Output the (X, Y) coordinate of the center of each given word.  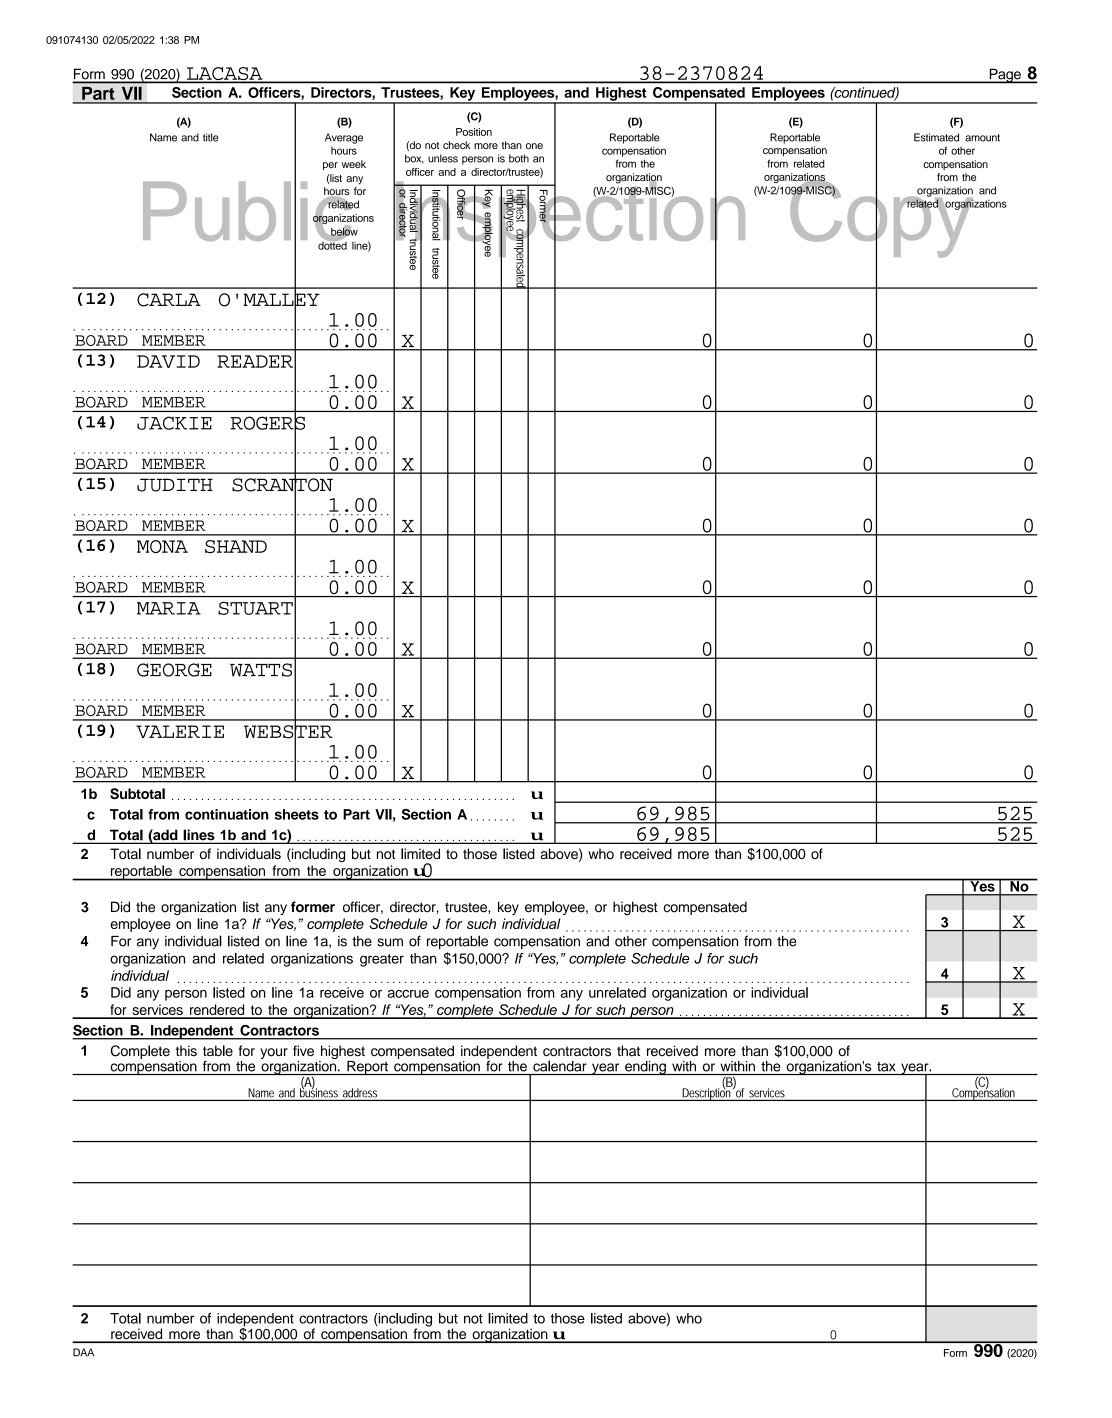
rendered (217, 1011)
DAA (83, 1352)
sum (390, 942)
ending (645, 1068)
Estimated (936, 137)
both (519, 158)
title (210, 137)
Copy (882, 218)
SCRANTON (282, 485)
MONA (162, 546)
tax (886, 1067)
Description (706, 1093)
